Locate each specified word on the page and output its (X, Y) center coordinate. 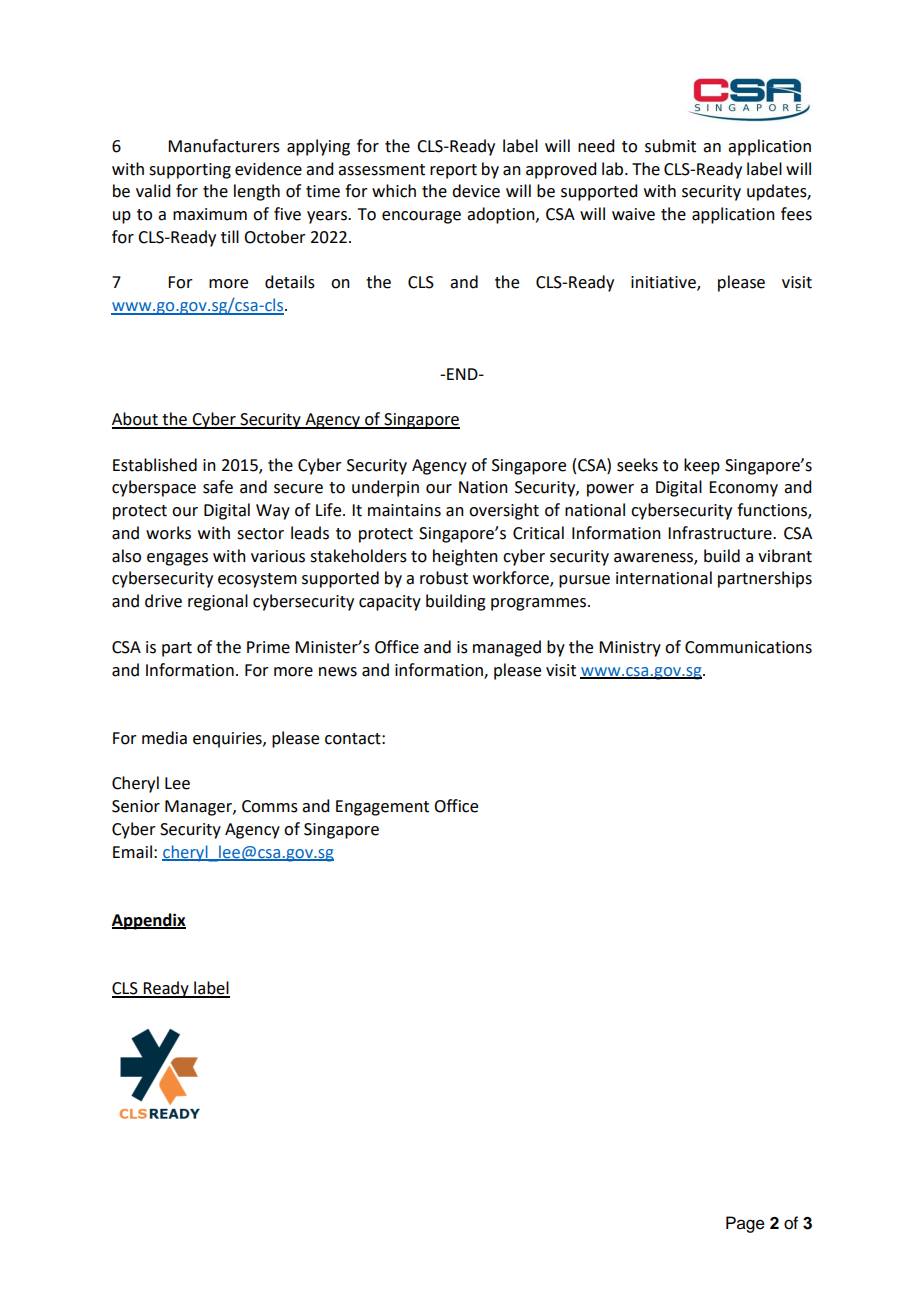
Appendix (149, 921)
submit (670, 146)
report (453, 171)
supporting (190, 171)
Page (745, 1224)
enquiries (228, 740)
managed (507, 648)
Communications (748, 647)
